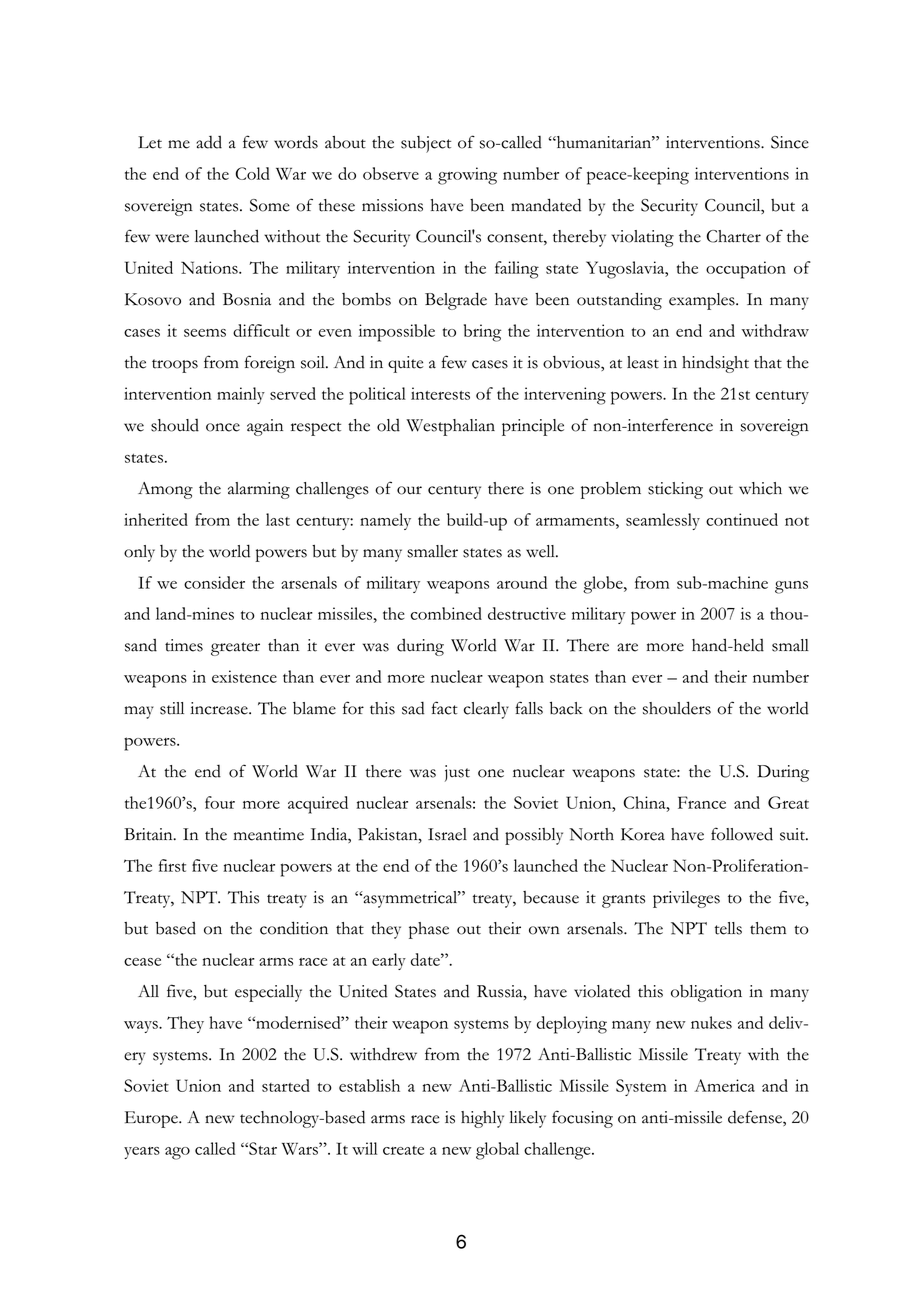 This screenshot has width=924, height=1308. I want to click on France, so click(702, 802).
